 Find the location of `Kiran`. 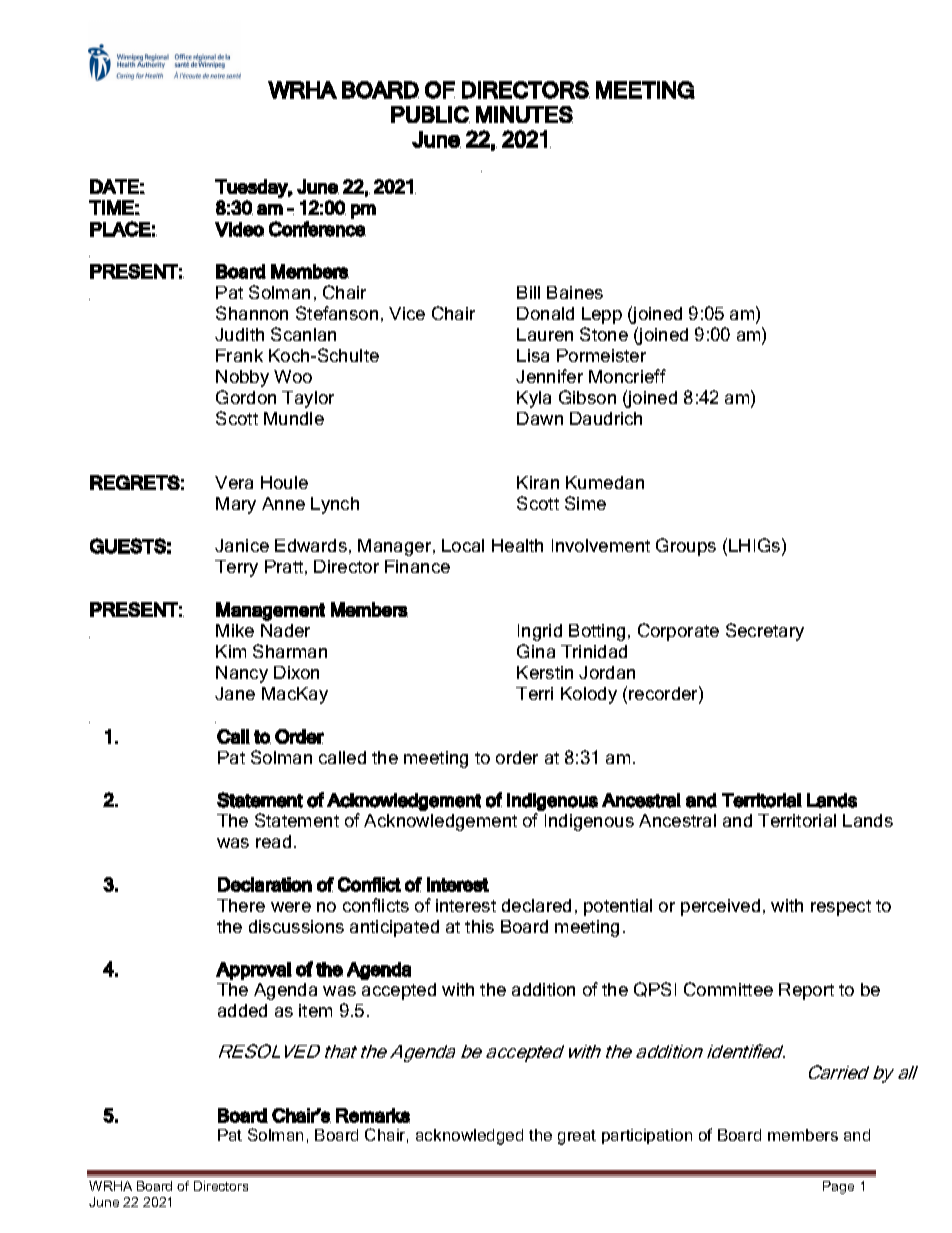

Kiran is located at coordinates (538, 482).
